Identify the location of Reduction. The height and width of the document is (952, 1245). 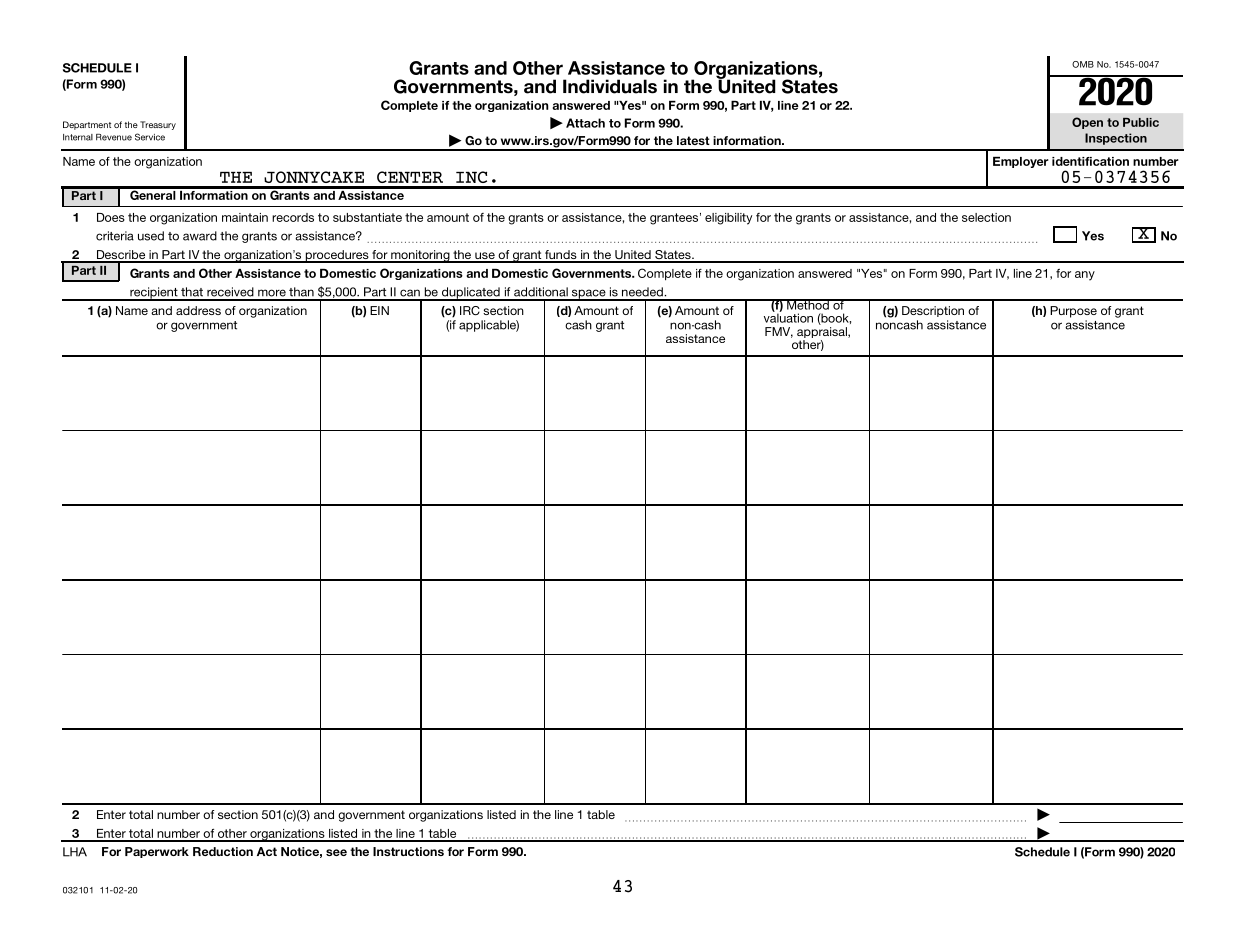
(223, 851).
